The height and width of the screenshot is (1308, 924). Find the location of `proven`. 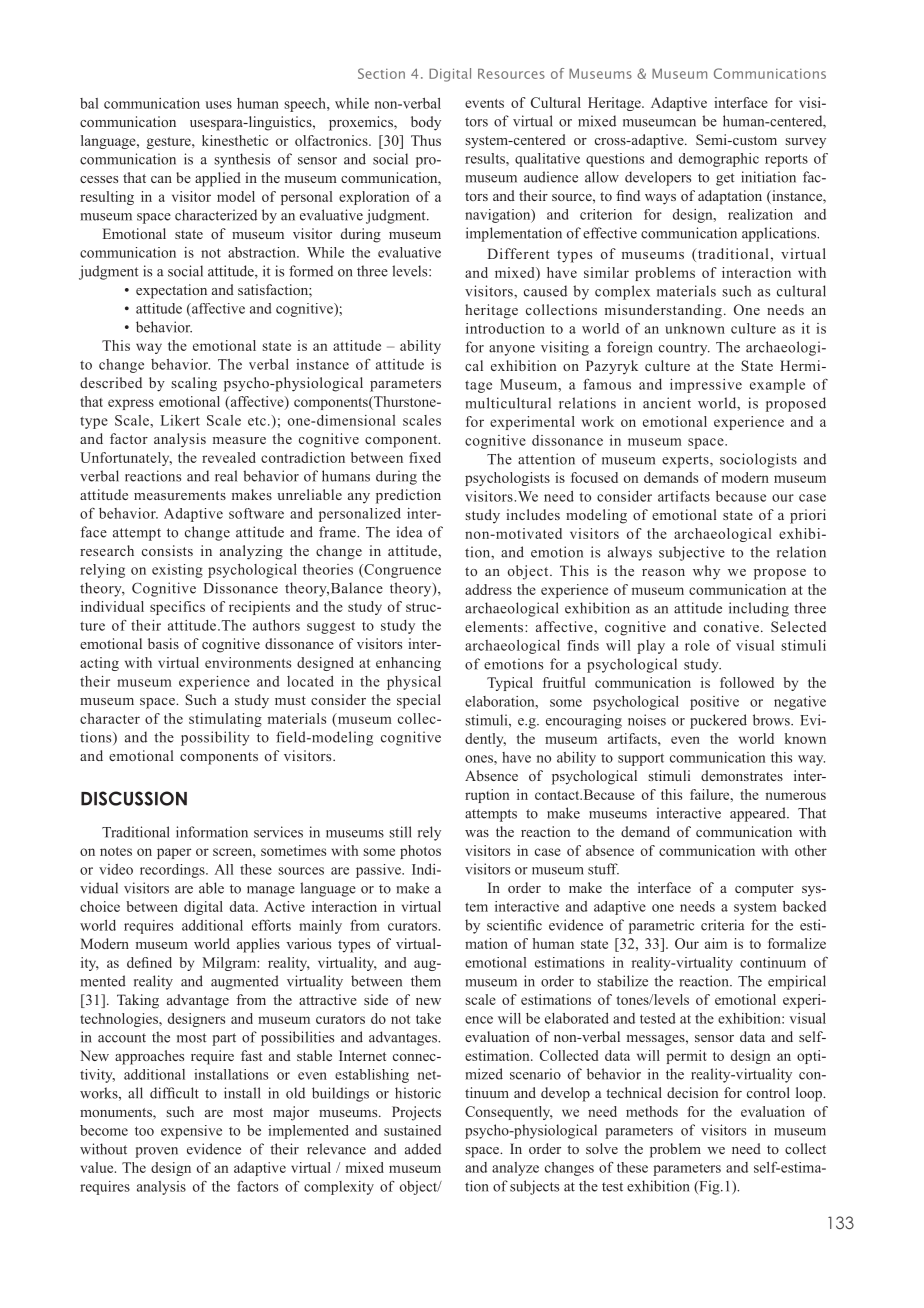

proven is located at coordinates (156, 1152).
